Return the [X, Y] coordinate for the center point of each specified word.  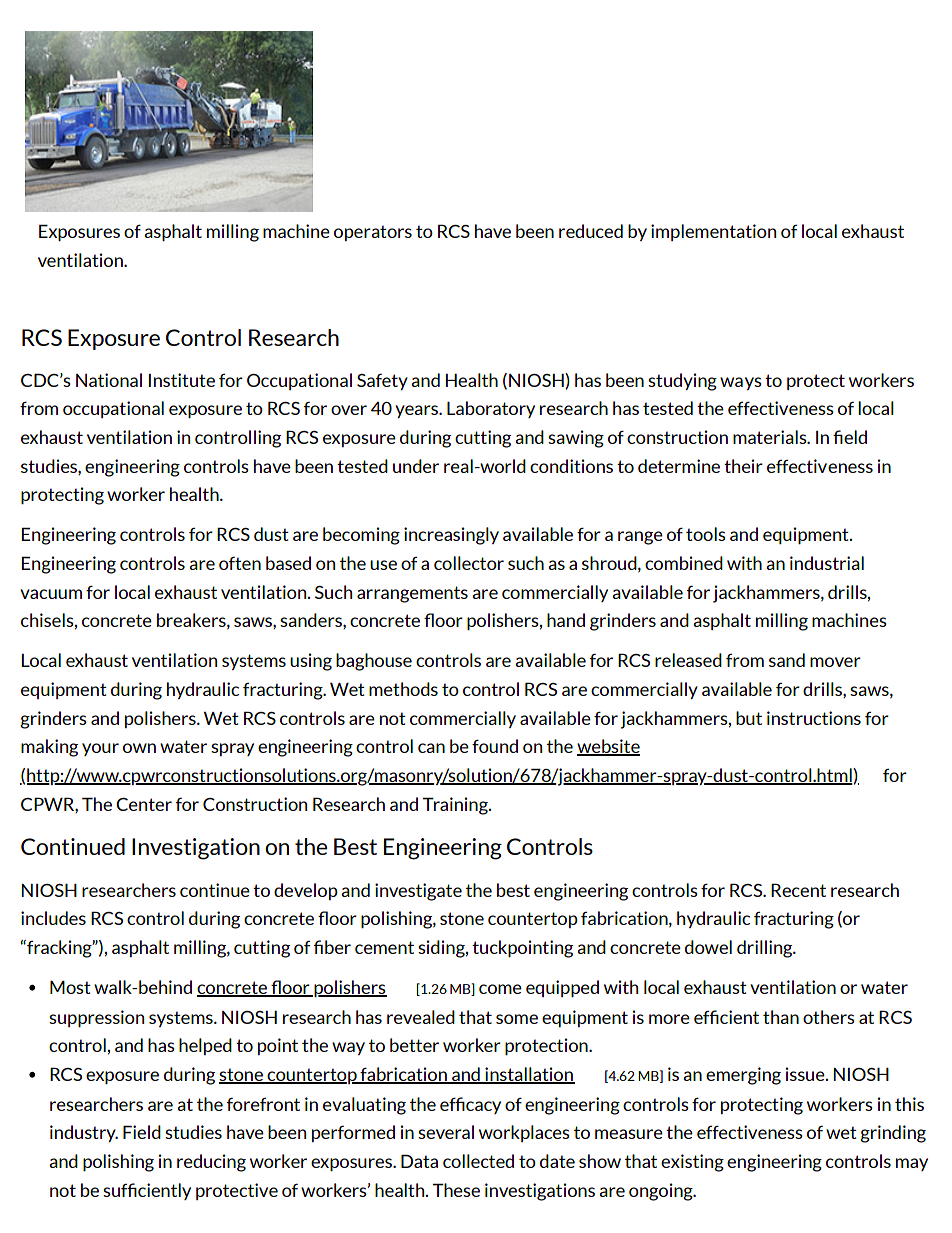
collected [478, 1161]
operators [373, 233]
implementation [713, 232]
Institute [181, 380]
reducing [211, 1163]
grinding [893, 1134]
